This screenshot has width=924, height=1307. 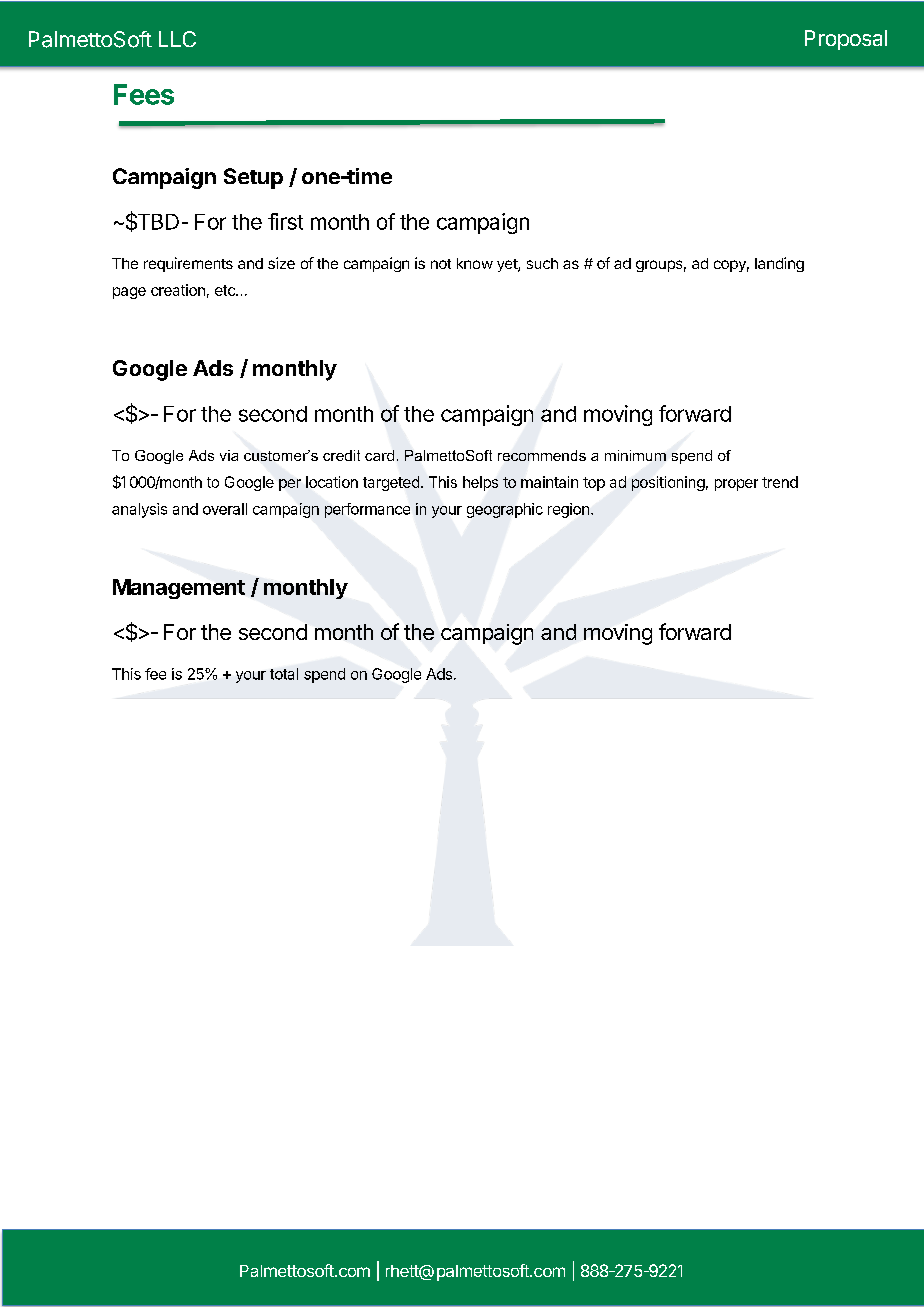 I want to click on Proposal, so click(x=846, y=40).
